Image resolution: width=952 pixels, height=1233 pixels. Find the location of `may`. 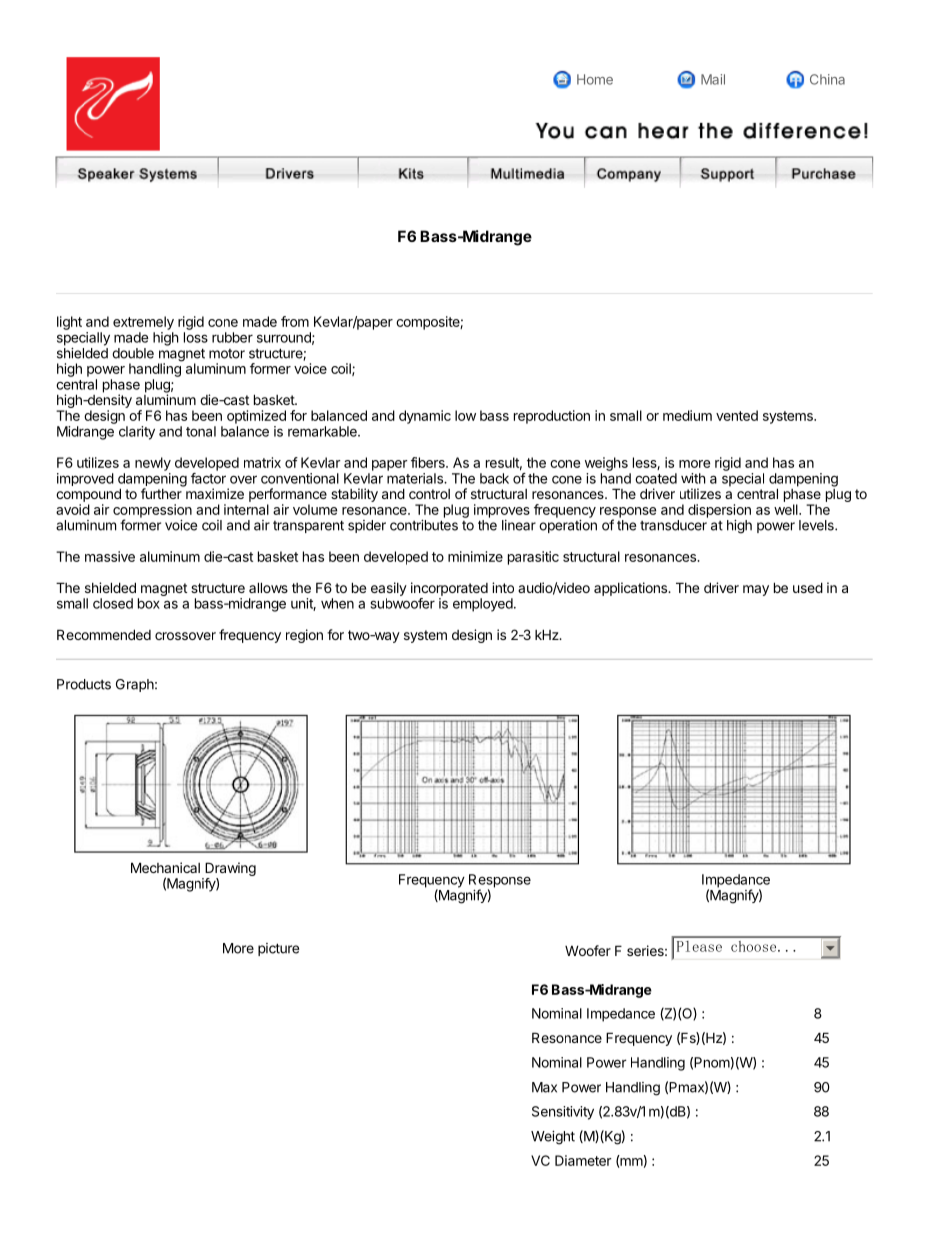

may is located at coordinates (756, 590).
